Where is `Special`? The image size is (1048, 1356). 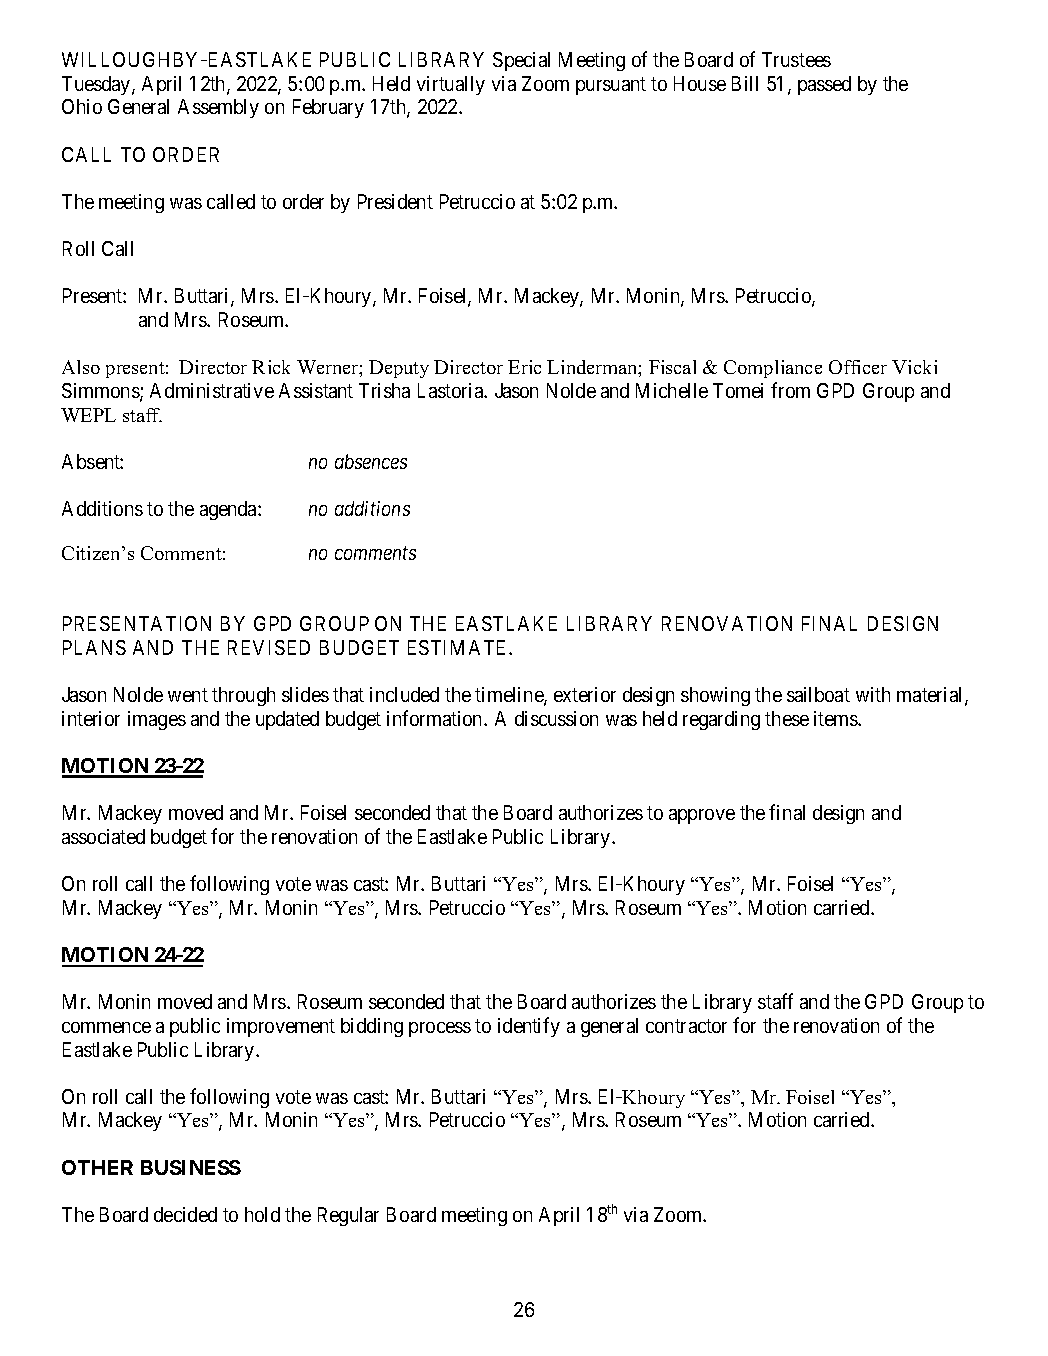 Special is located at coordinates (521, 61).
